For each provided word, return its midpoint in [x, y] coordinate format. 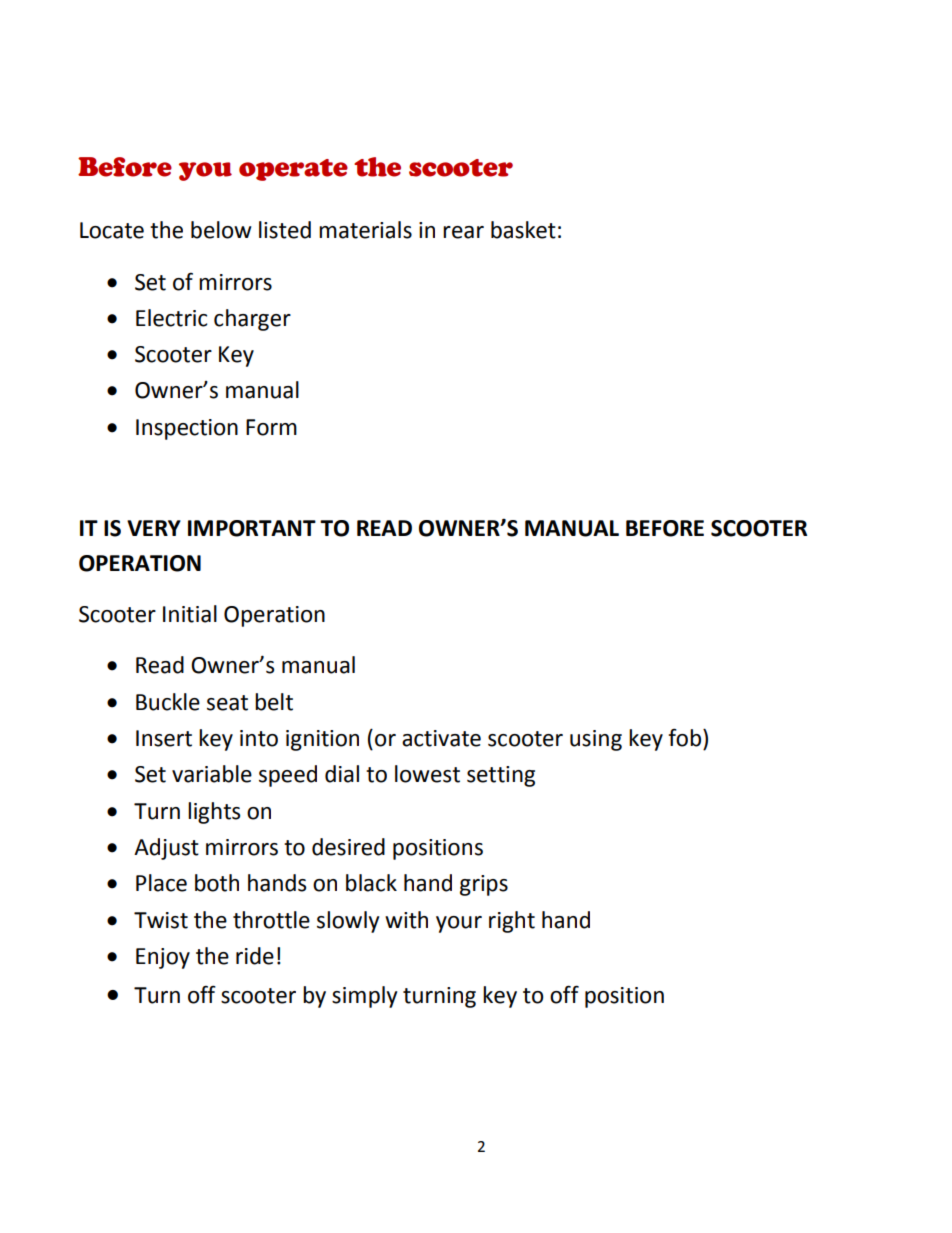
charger [252, 320]
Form [271, 427]
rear [463, 232]
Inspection [187, 429]
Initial [190, 614]
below [221, 230]
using [596, 740]
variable [212, 774]
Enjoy [163, 958]
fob [684, 737]
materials [365, 230]
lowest [427, 774]
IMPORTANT [252, 528]
